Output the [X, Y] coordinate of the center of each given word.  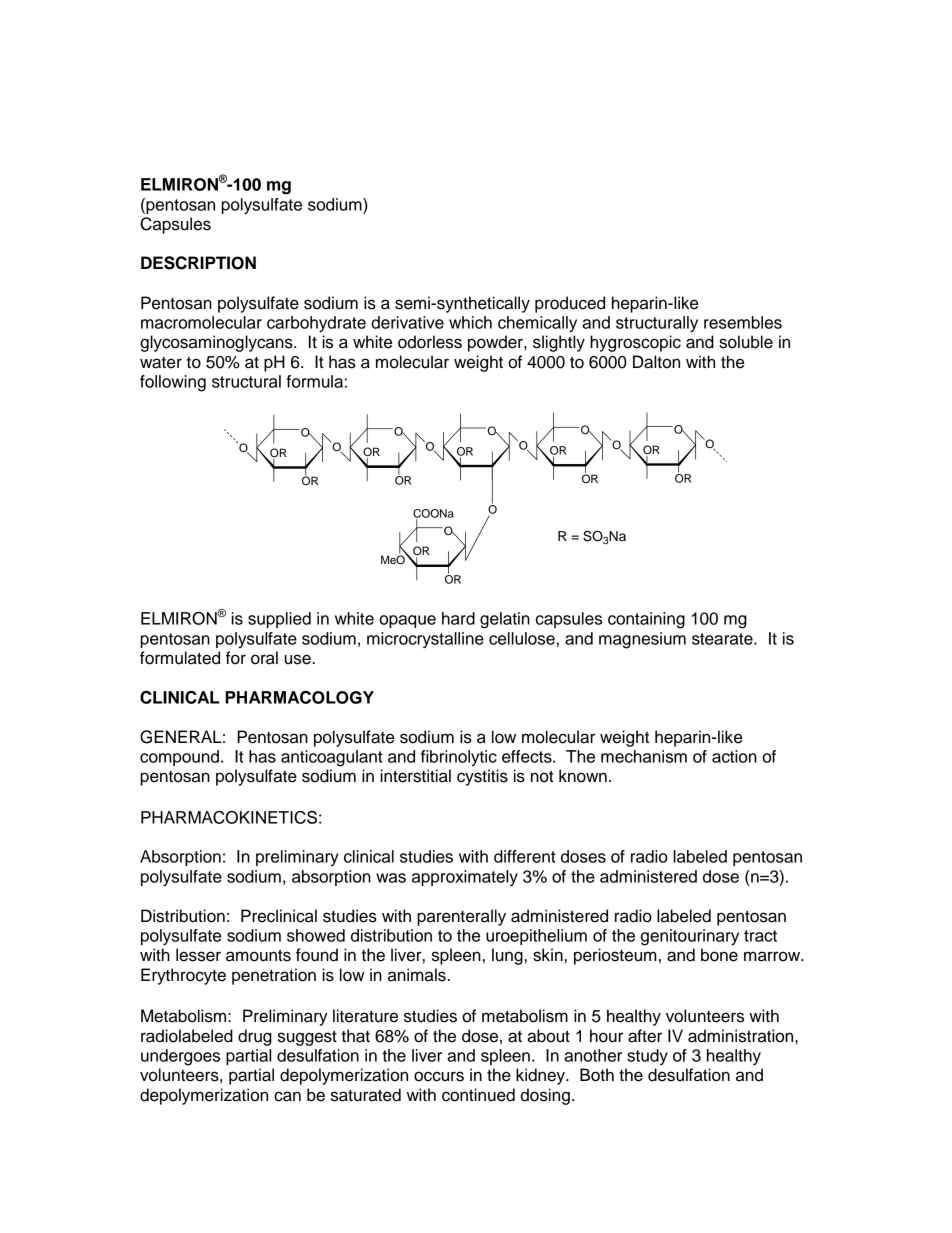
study [647, 1057]
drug [255, 1037]
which [470, 322]
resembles [743, 322]
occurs [439, 1076]
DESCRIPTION [198, 263]
